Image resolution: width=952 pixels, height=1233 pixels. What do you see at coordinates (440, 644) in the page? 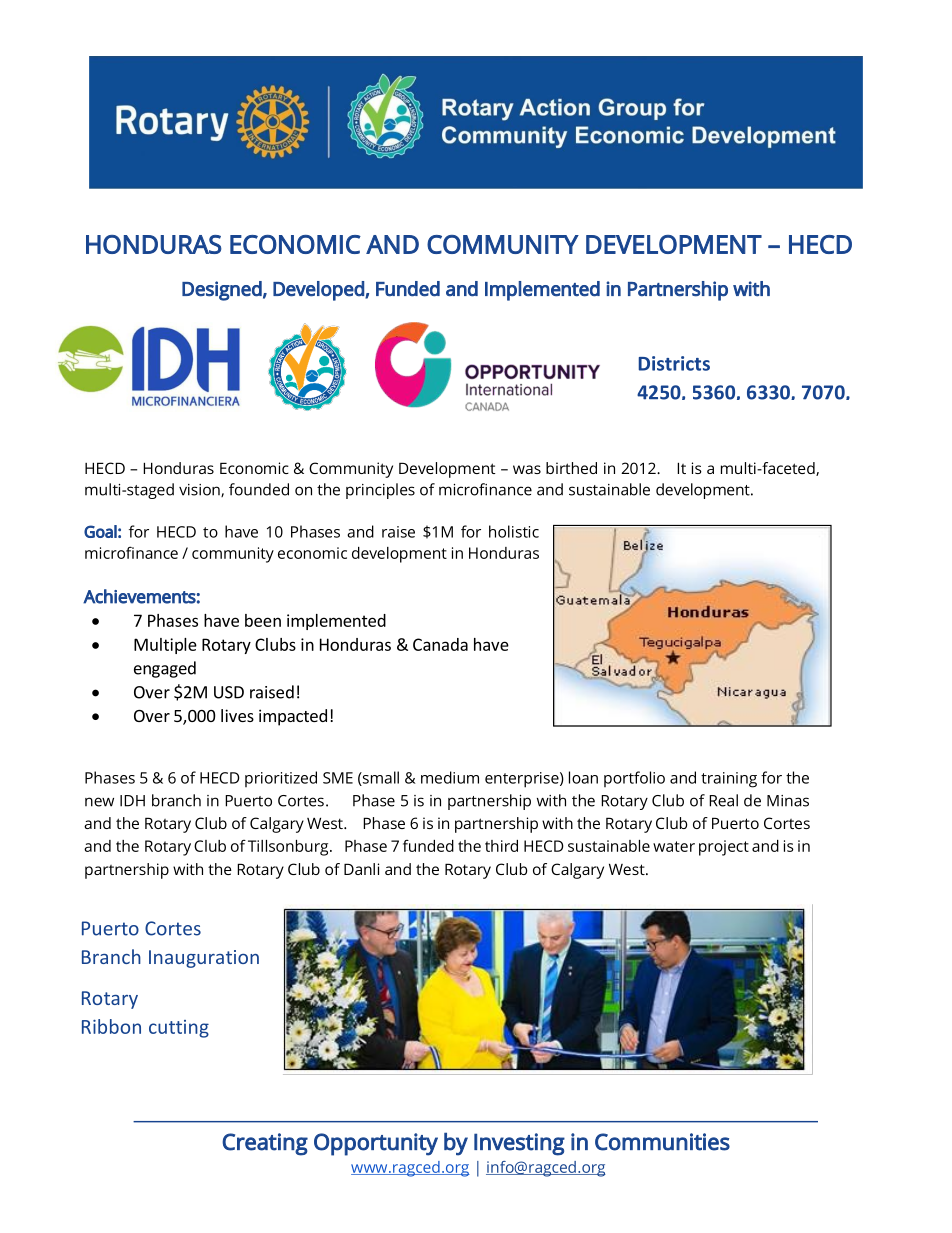
I see `Canada` at bounding box center [440, 644].
